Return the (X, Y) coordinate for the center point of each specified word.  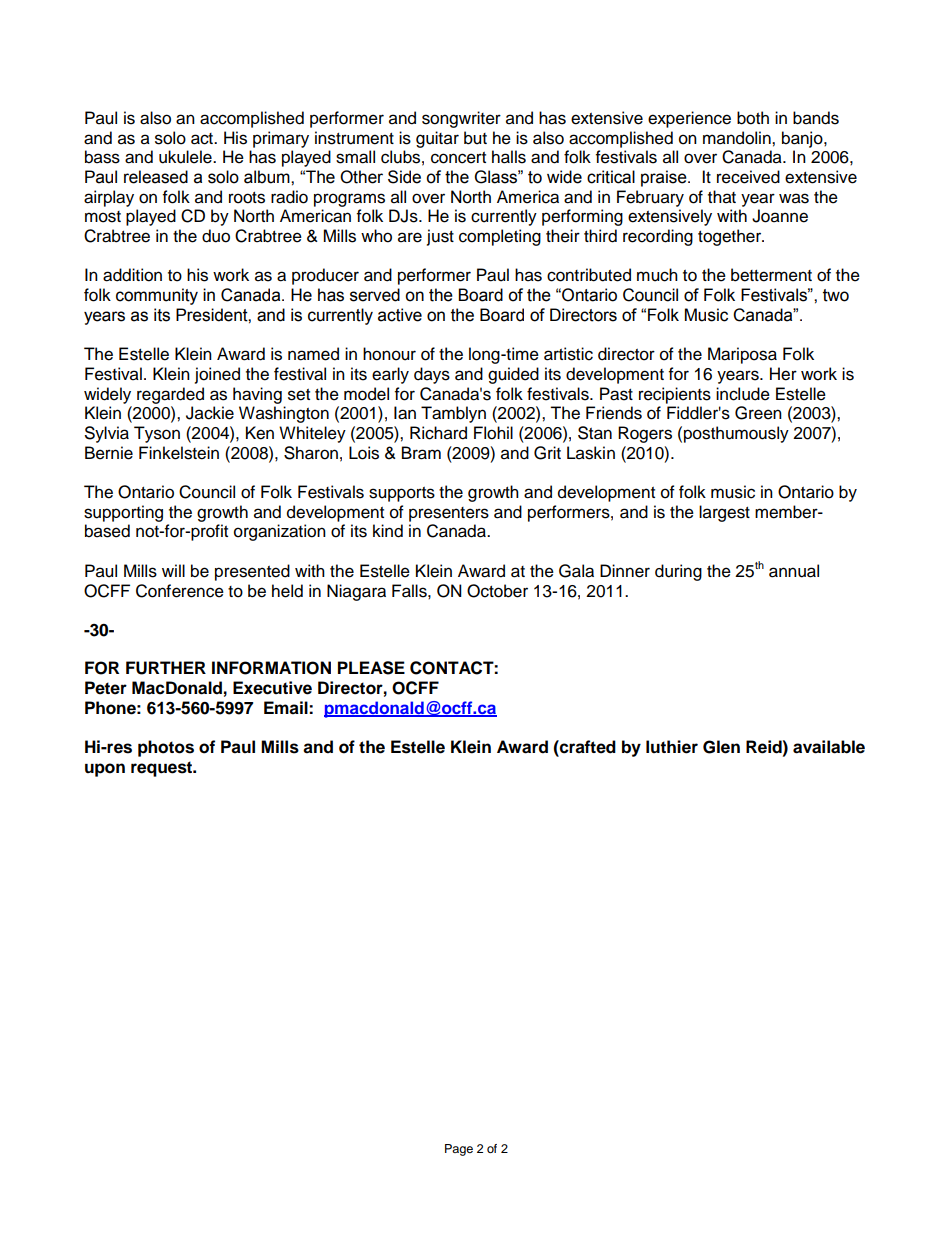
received (748, 177)
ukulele (186, 157)
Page (459, 1150)
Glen (721, 747)
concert (458, 158)
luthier (672, 747)
